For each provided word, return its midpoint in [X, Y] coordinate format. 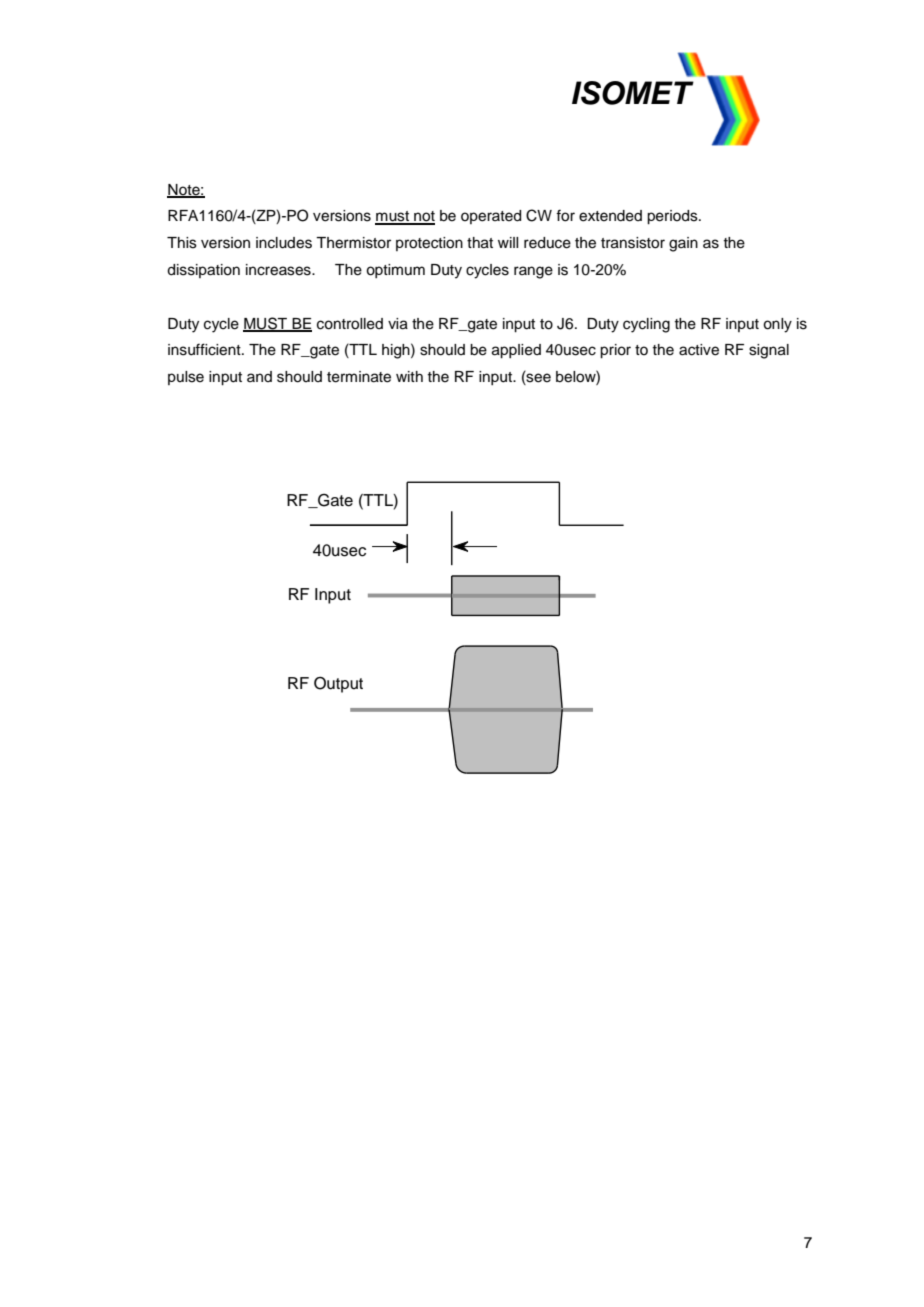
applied [516, 351]
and [259, 376]
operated [491, 217]
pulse [186, 378]
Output [338, 684]
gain [683, 244]
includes [284, 243]
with [409, 376]
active [699, 350]
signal [769, 351]
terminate [359, 377]
